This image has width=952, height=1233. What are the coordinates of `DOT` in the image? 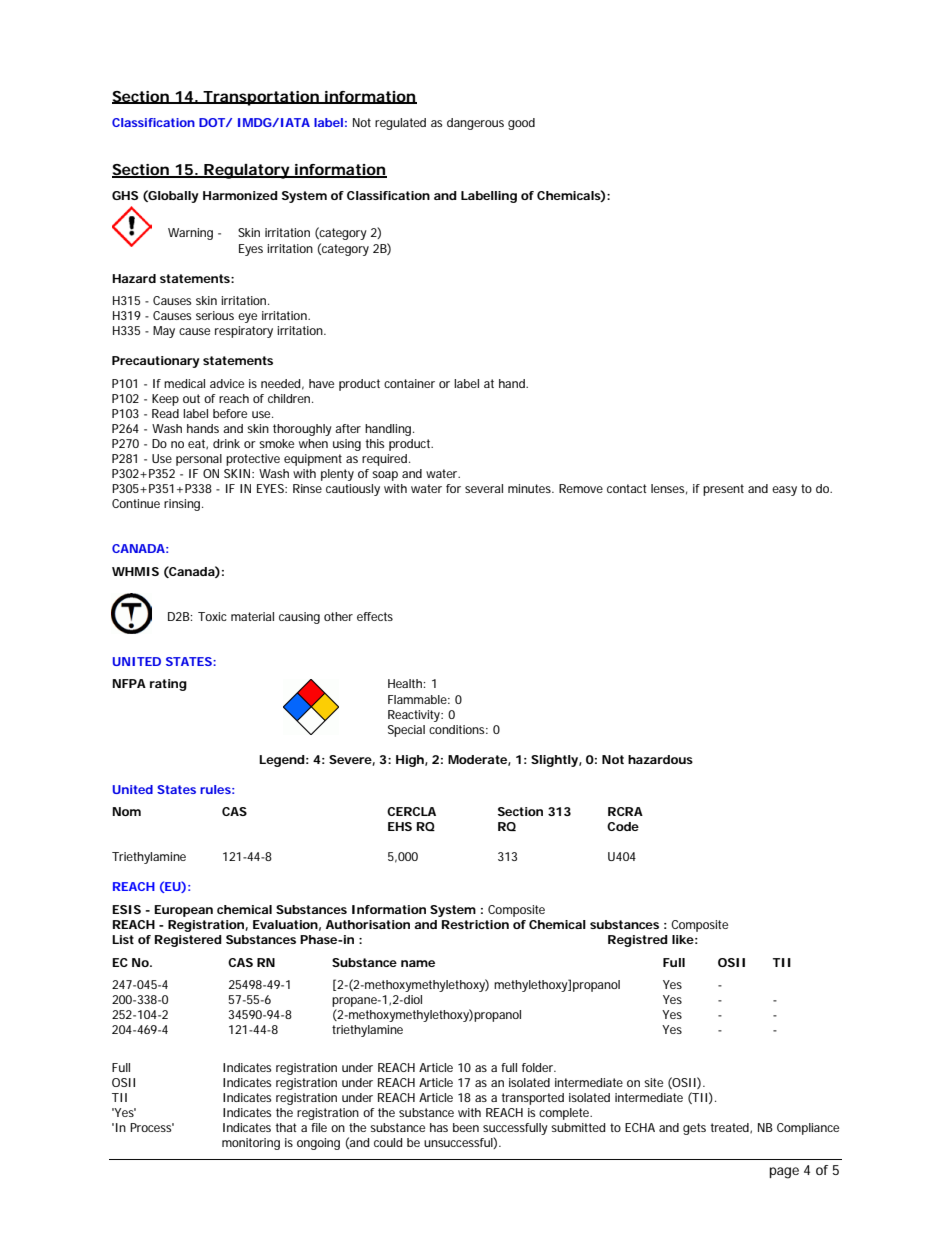 It's located at (213, 122).
